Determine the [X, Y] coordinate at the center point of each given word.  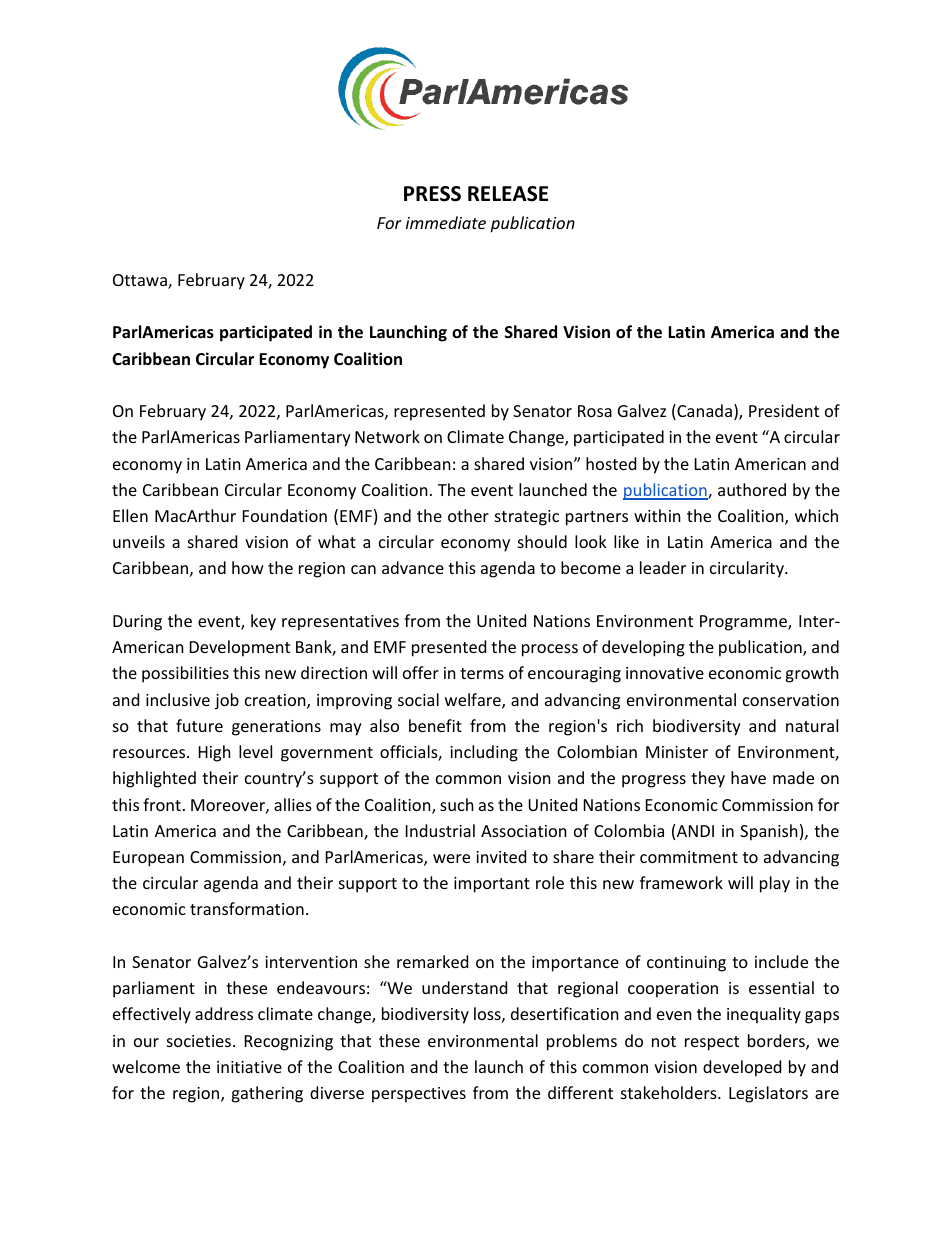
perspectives [419, 1095]
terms [482, 673]
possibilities [185, 674]
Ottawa [141, 281]
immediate [446, 222]
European [148, 859]
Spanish [769, 832]
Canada [703, 412]
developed [742, 1068]
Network [387, 436]
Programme [744, 623]
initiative [249, 1067]
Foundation [285, 515]
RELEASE [508, 194]
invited [501, 856]
